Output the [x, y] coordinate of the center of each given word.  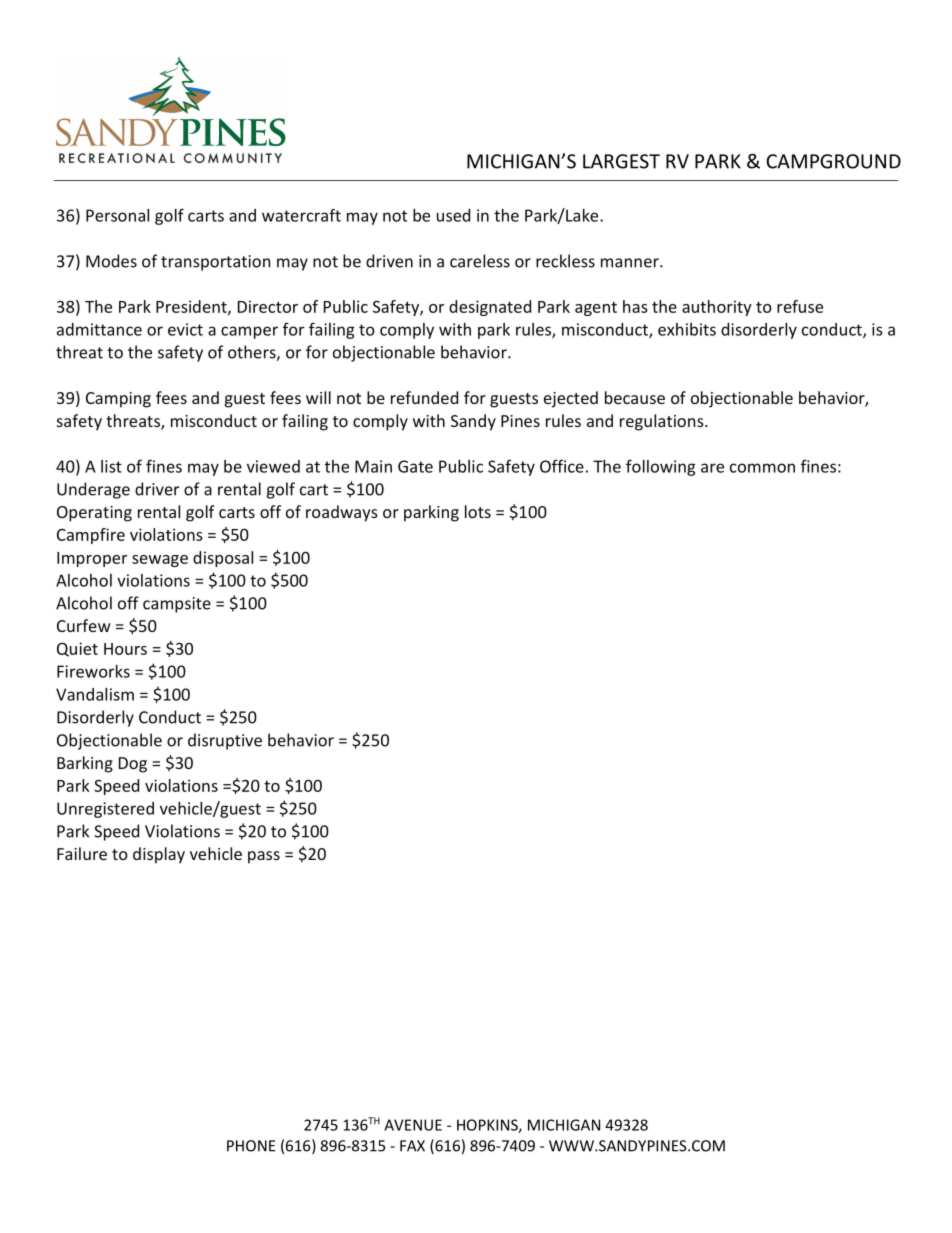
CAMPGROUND [833, 161]
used [453, 215]
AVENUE [413, 1125]
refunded [424, 397]
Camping [118, 400]
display [159, 855]
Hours [125, 649]
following [660, 467]
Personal [117, 215]
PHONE [251, 1146]
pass [264, 857]
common [762, 468]
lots [478, 511]
